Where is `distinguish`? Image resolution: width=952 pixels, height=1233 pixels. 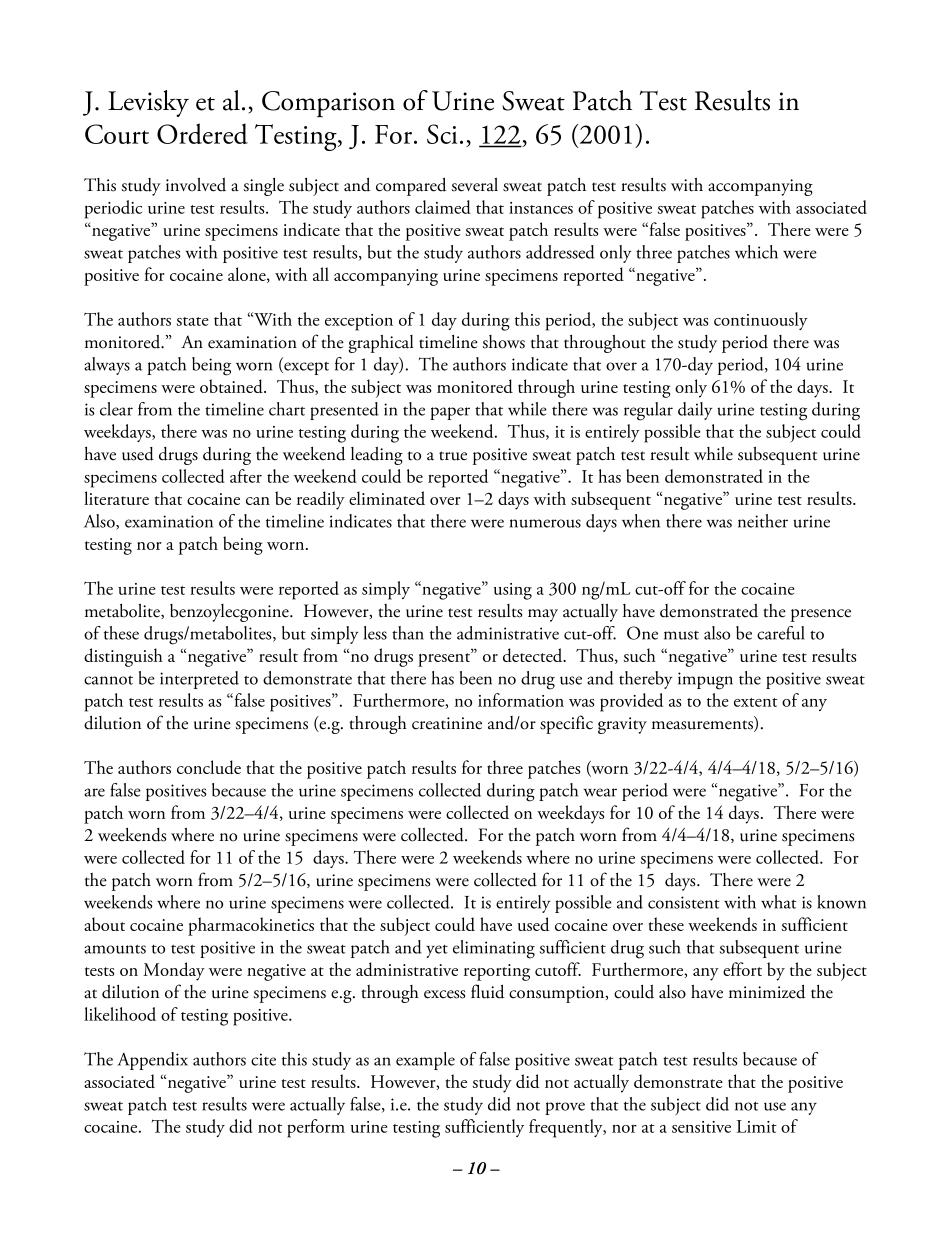
distinguish is located at coordinates (123, 657).
